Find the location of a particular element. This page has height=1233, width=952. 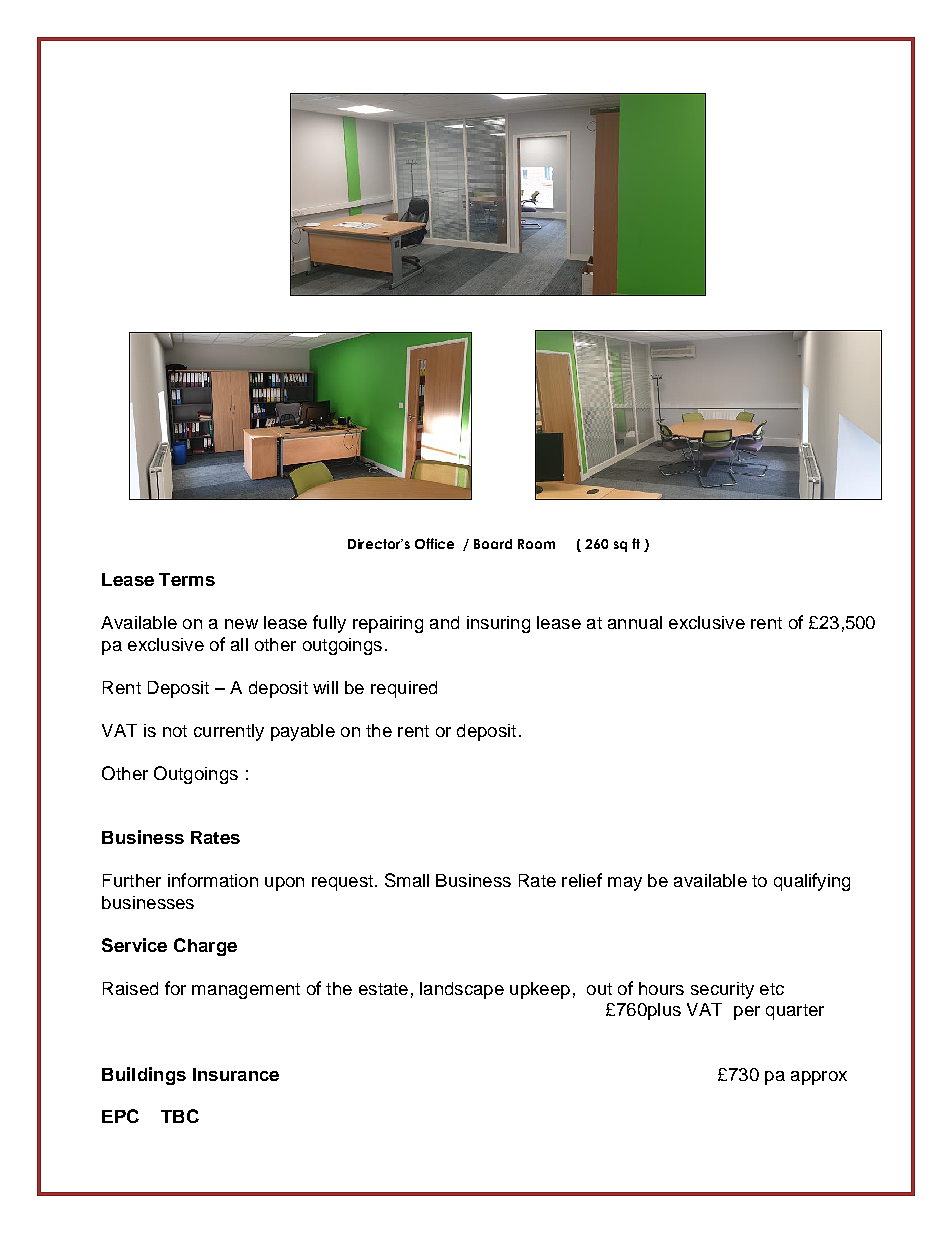

Small is located at coordinates (407, 880).
